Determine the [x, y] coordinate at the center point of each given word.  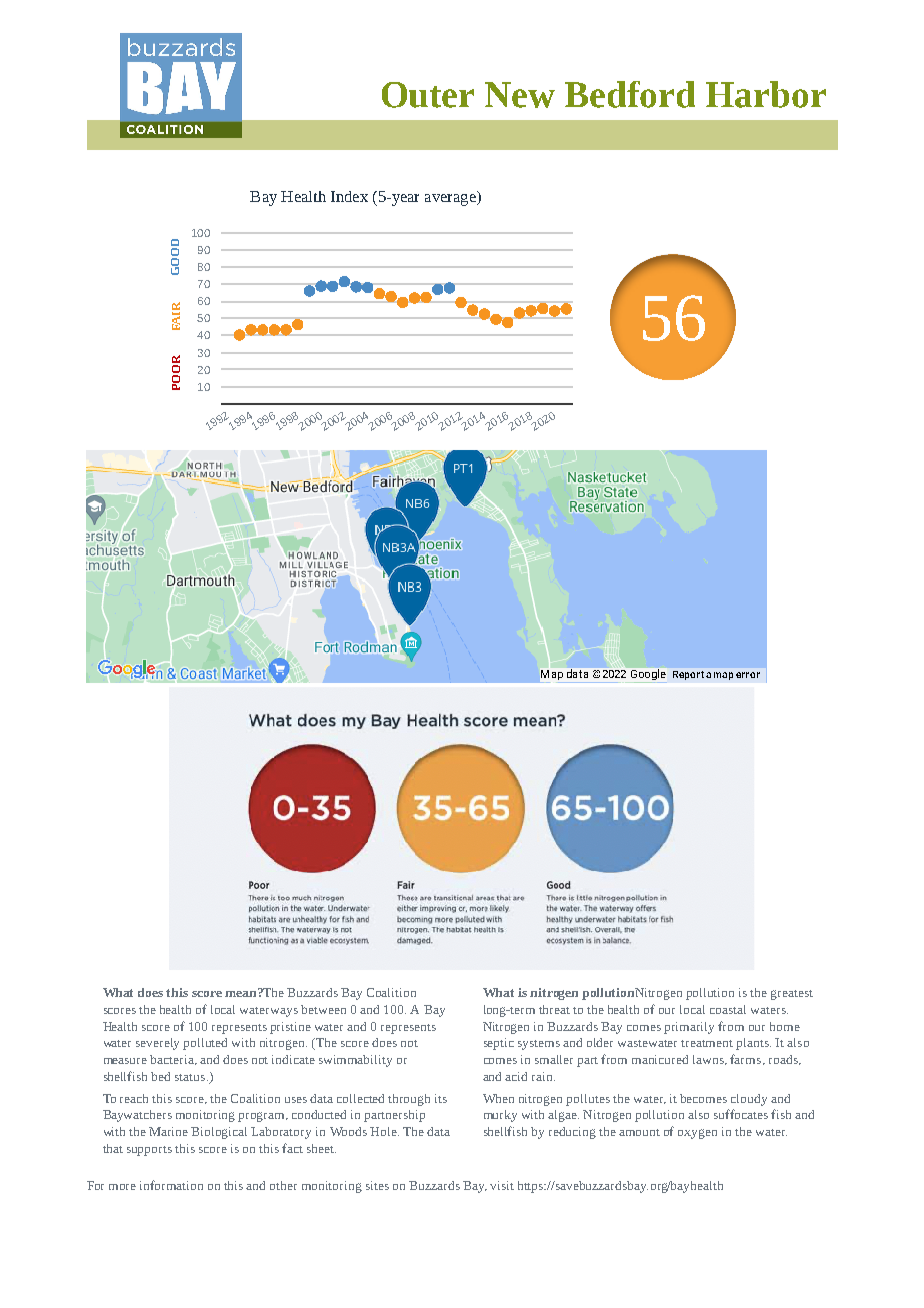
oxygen [697, 1134]
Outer [428, 95]
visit [502, 1185]
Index [349, 196]
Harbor [766, 94]
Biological [219, 1133]
